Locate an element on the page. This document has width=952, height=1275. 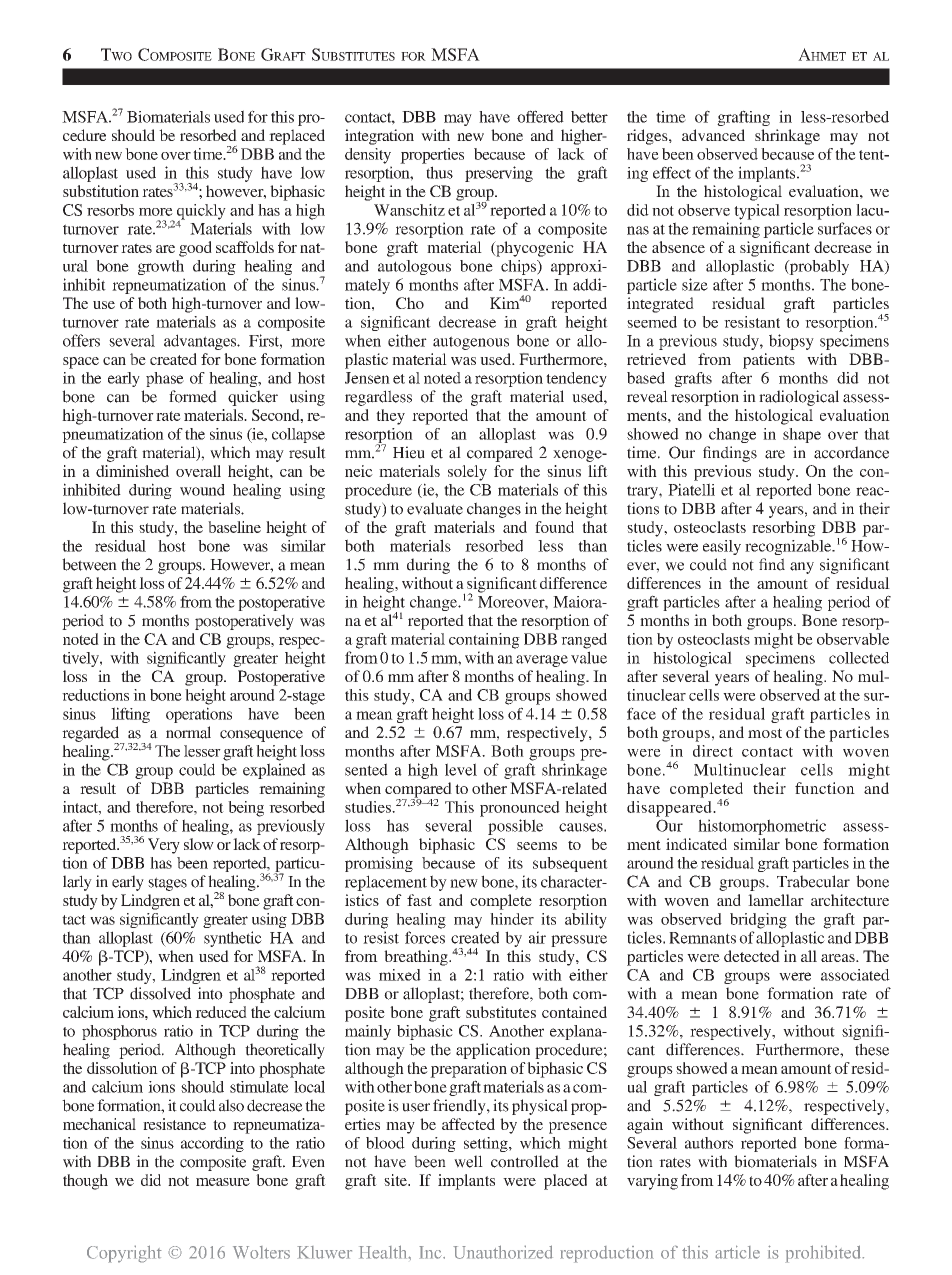
detected is located at coordinates (752, 956).
